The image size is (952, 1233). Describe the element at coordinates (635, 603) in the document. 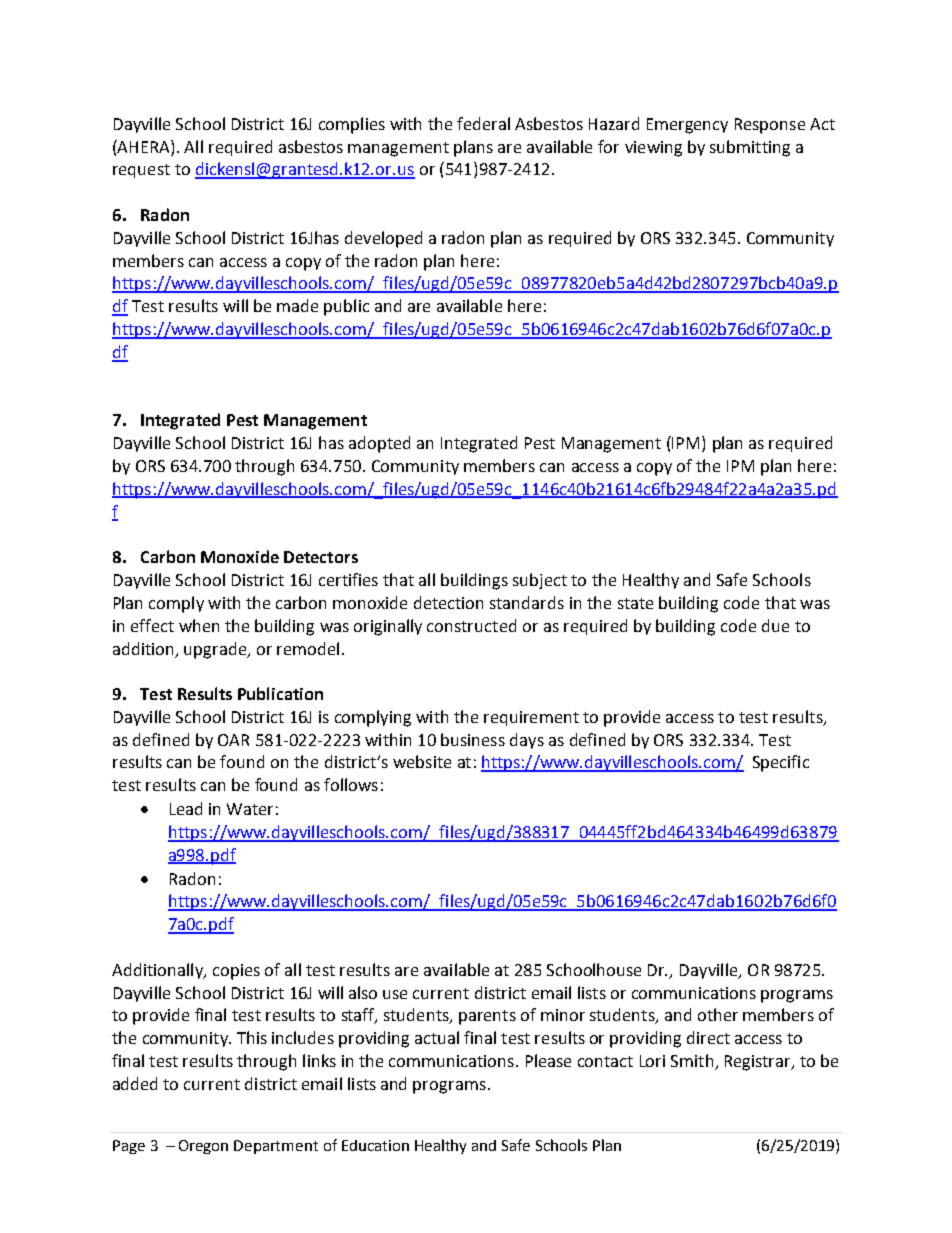

I see `state` at that location.
